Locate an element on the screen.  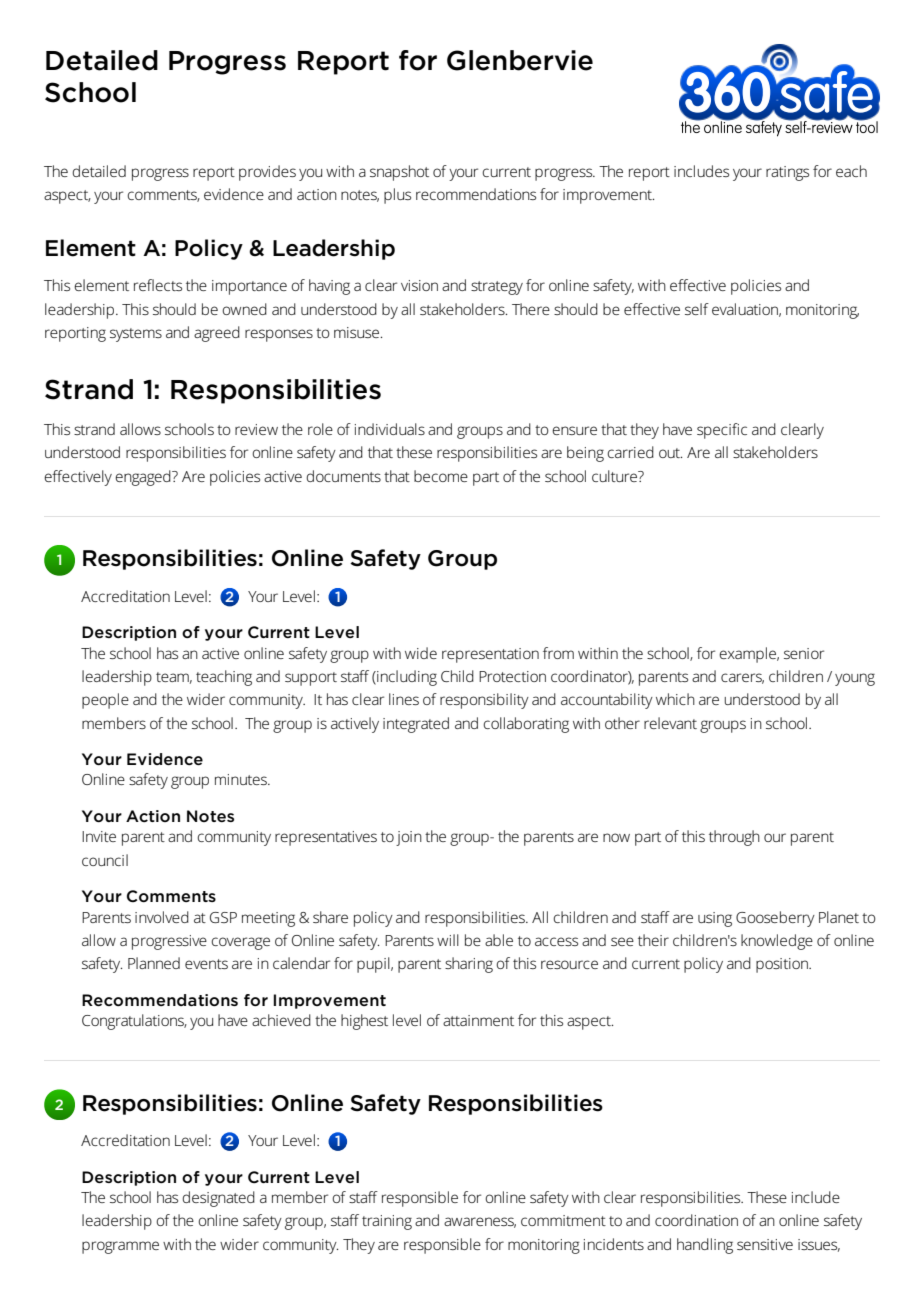
representation is located at coordinates (490, 655).
